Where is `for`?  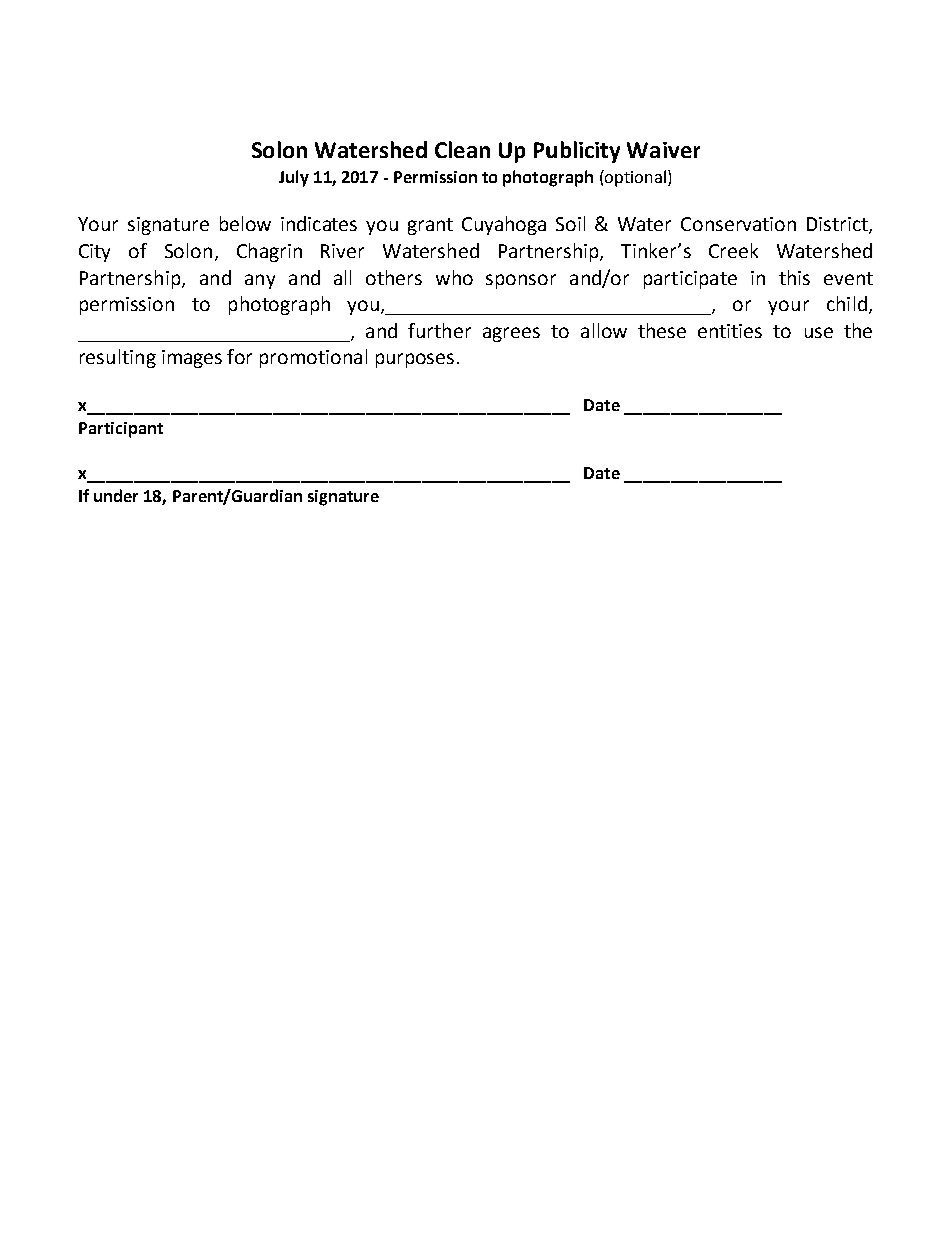
for is located at coordinates (239, 356).
